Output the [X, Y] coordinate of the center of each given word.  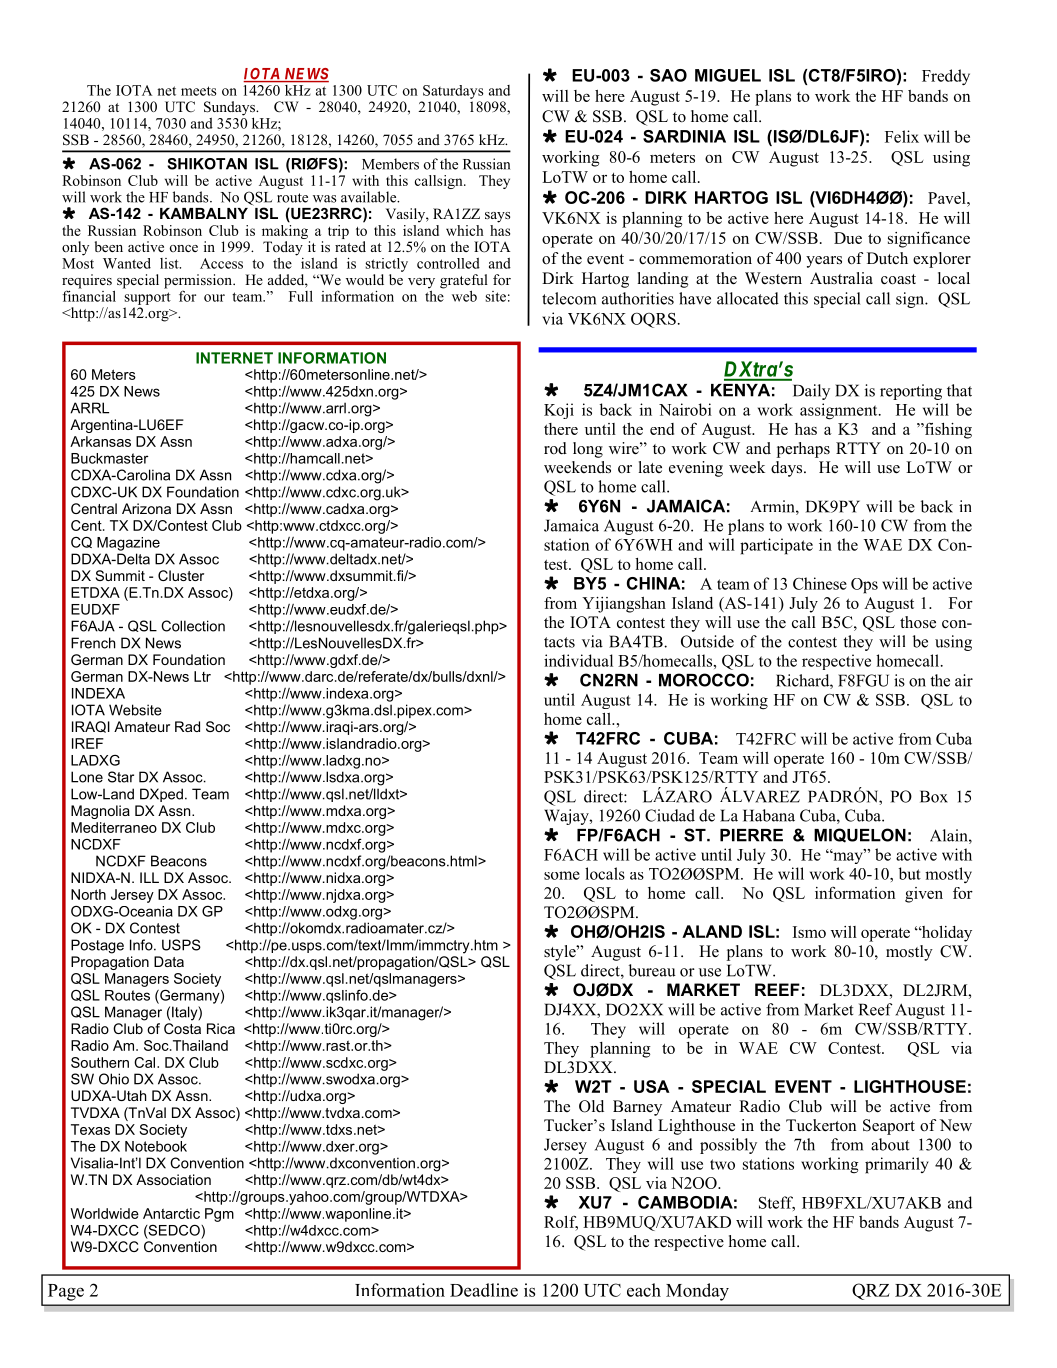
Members [390, 164]
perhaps [803, 450]
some [562, 875]
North [88, 894]
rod [555, 448]
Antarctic [171, 1213]
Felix [902, 136]
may [848, 857]
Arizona [146, 508]
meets [199, 91]
